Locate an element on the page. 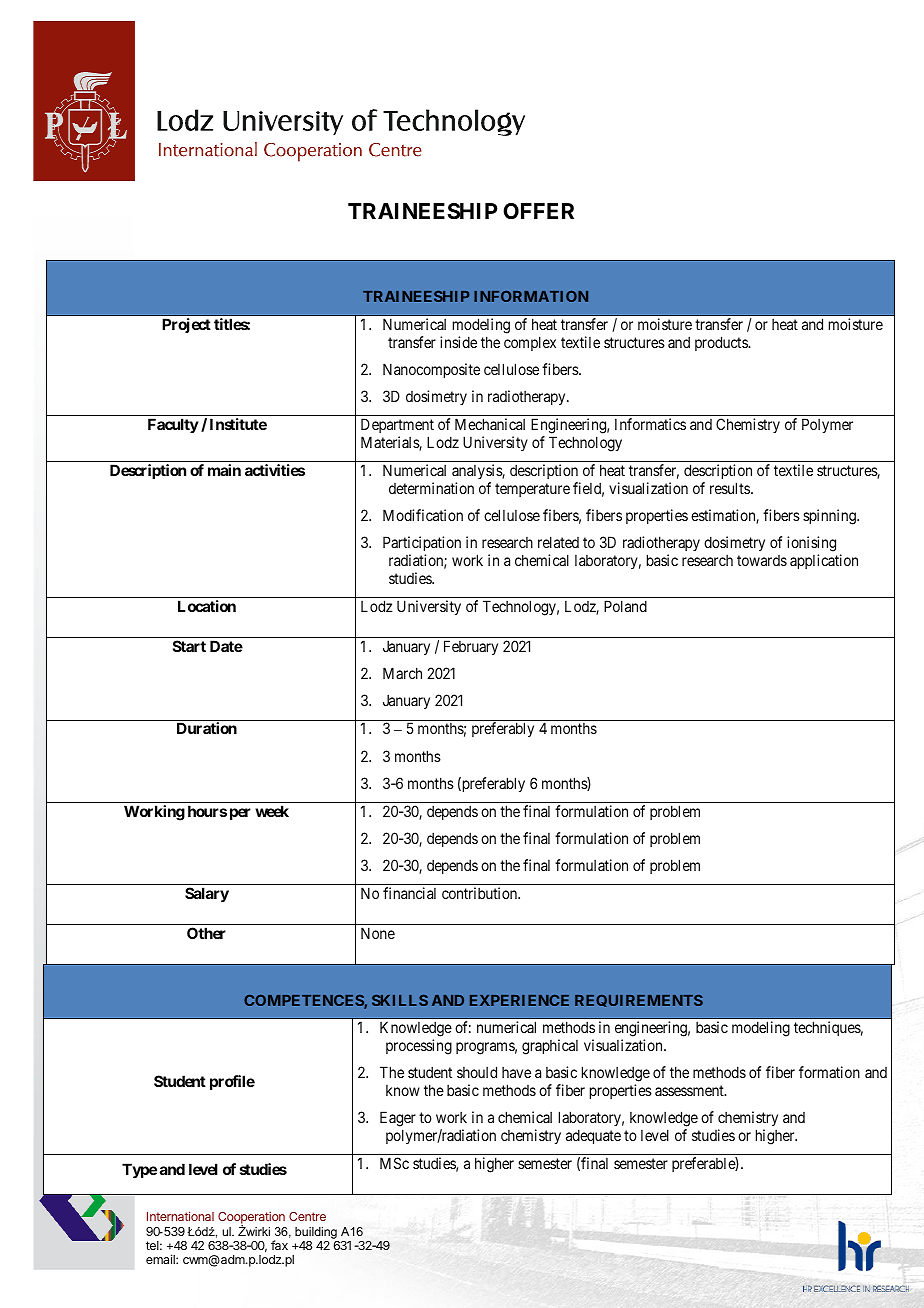 The image size is (924, 1308). REQUIREMENTS is located at coordinates (639, 1000).
